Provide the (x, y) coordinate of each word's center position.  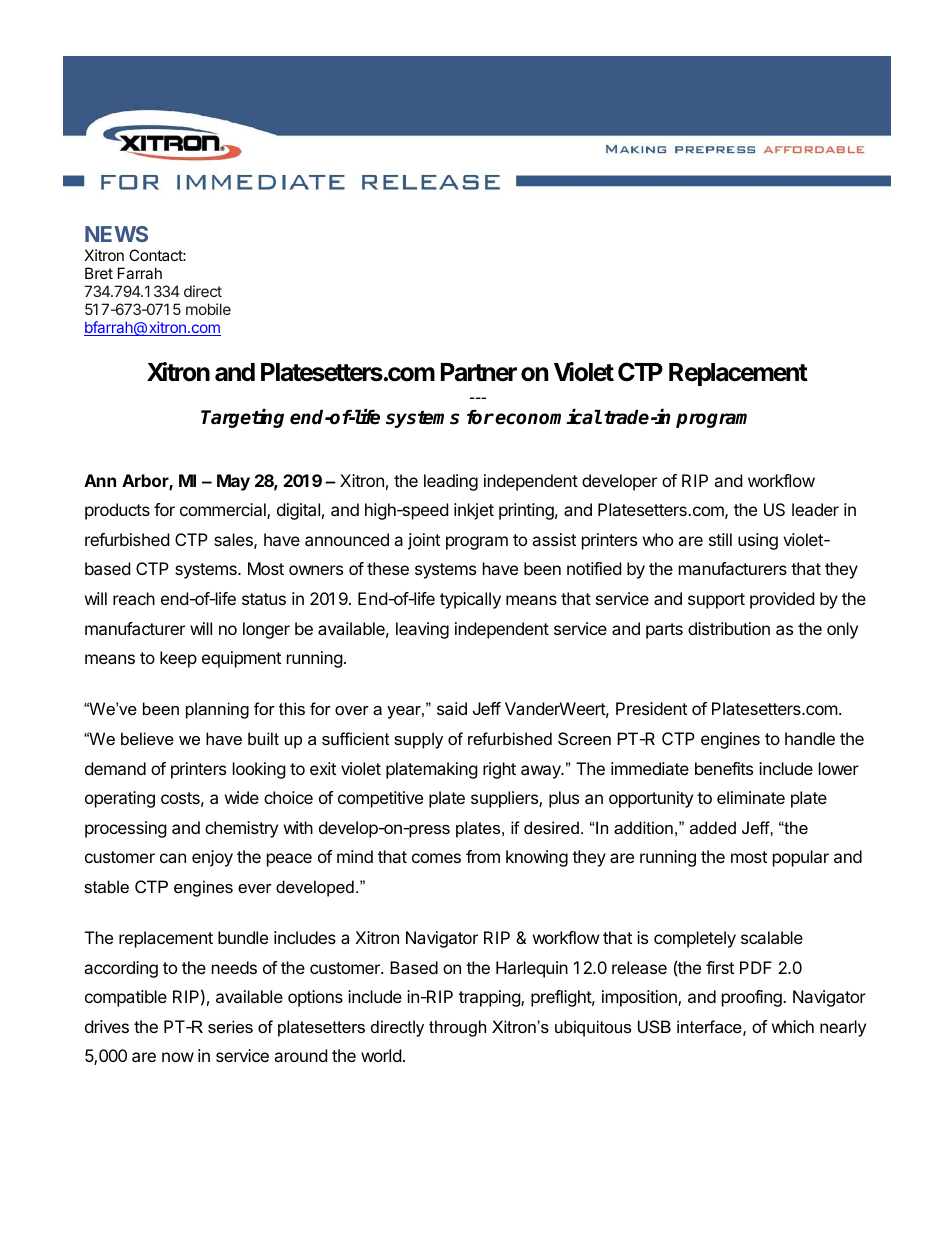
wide (242, 797)
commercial (224, 511)
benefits (724, 768)
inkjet (474, 511)
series (230, 1026)
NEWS (116, 234)
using (758, 541)
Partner (479, 372)
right (499, 770)
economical (548, 417)
